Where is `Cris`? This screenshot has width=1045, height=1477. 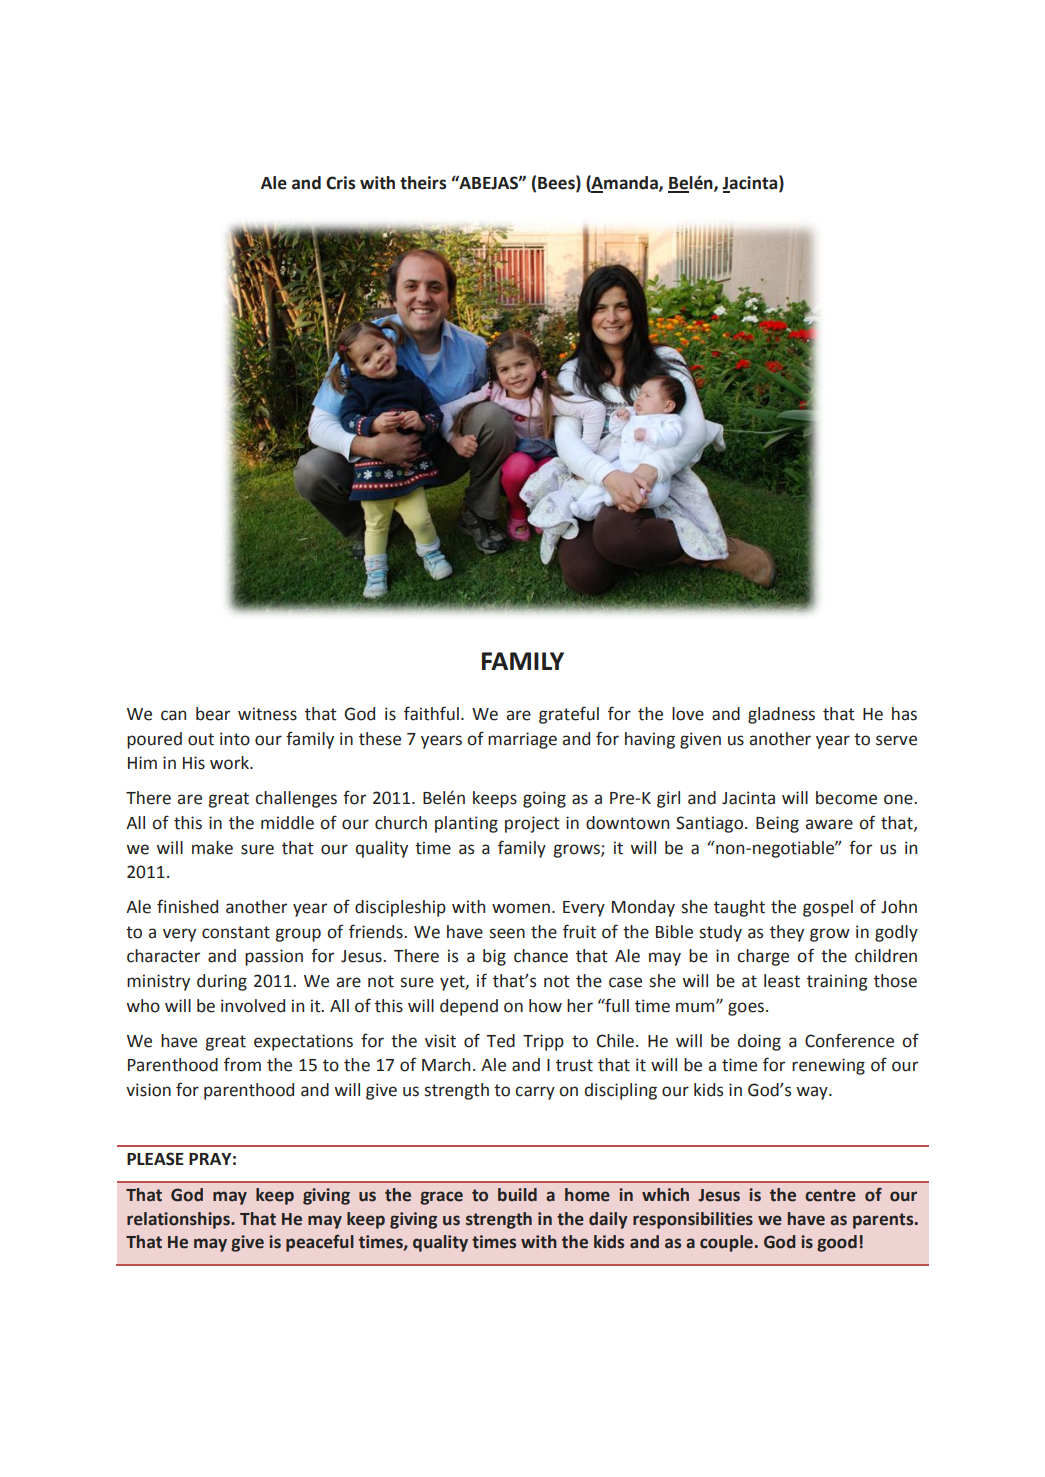
Cris is located at coordinates (340, 183).
